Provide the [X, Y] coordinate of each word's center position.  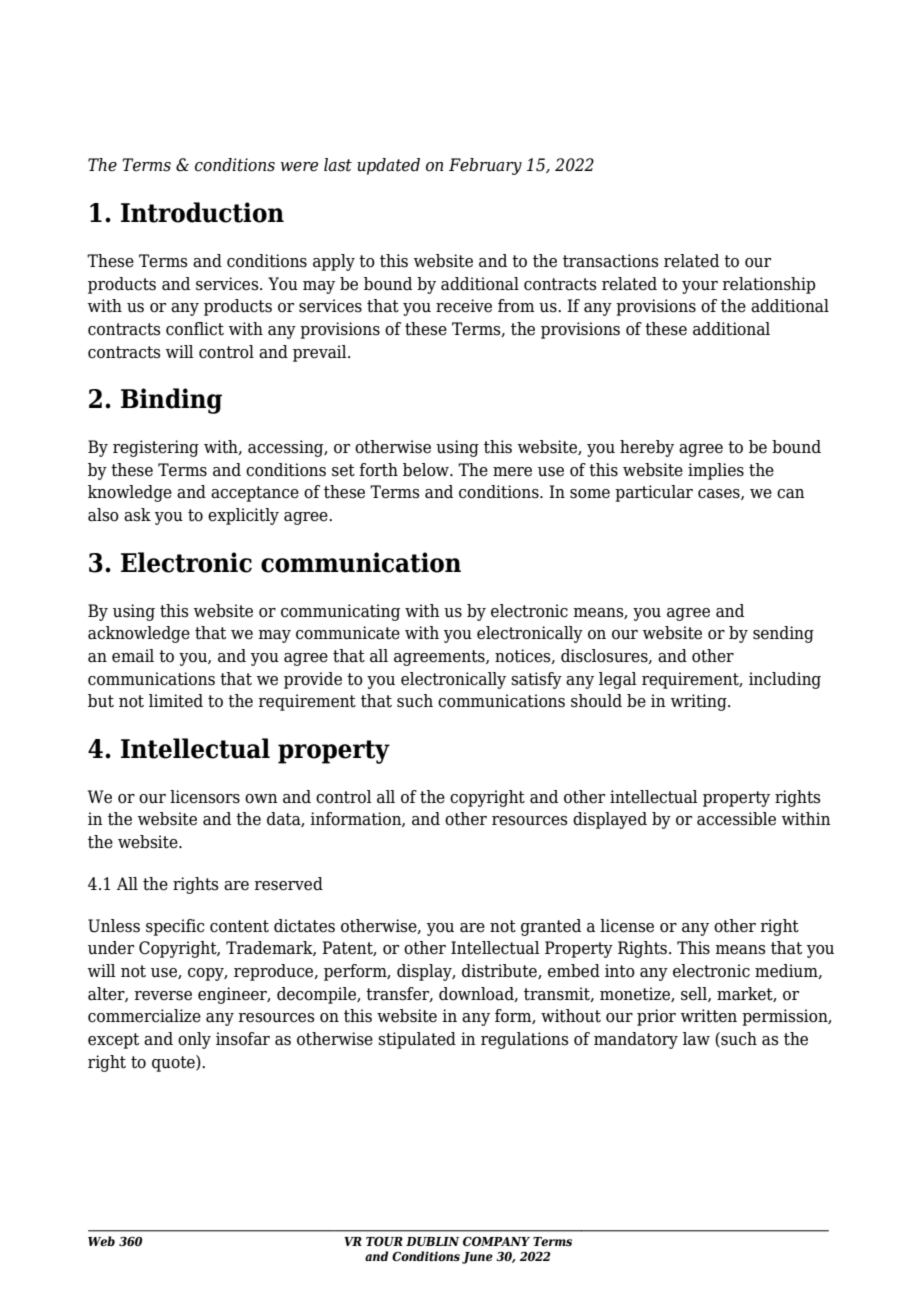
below [427, 470]
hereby [647, 448]
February [485, 166]
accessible [736, 819]
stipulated [417, 1040]
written [709, 1016]
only [194, 1040]
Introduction [202, 212]
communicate [348, 633]
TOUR [384, 1241]
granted [551, 927]
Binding [171, 401]
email [133, 656]
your [700, 287]
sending [783, 634]
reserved [288, 884]
